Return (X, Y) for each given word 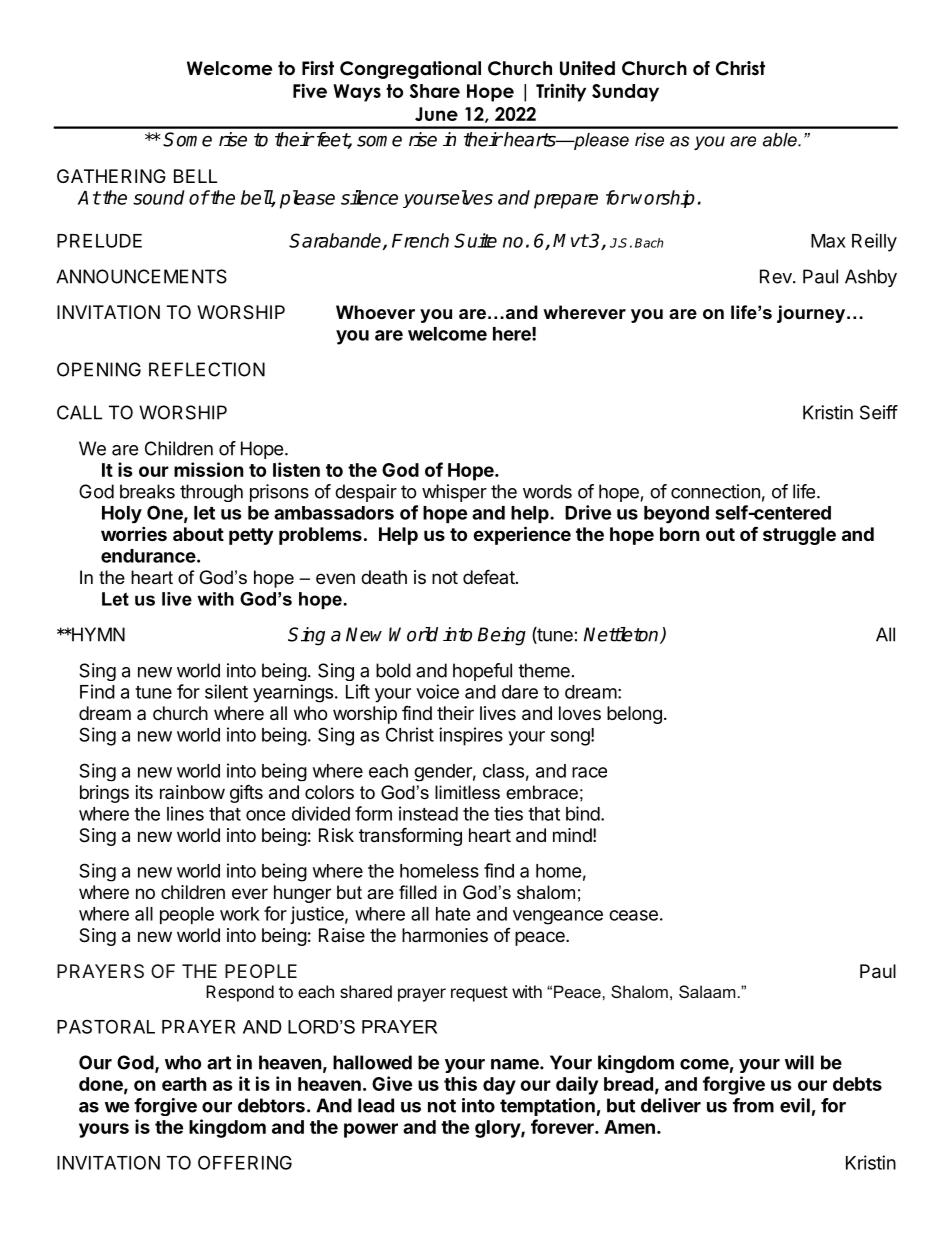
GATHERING (111, 176)
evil (795, 1105)
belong (634, 715)
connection (715, 491)
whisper (454, 493)
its (144, 792)
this (460, 1083)
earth (184, 1084)
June (436, 114)
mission (209, 469)
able (781, 140)
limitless (467, 792)
